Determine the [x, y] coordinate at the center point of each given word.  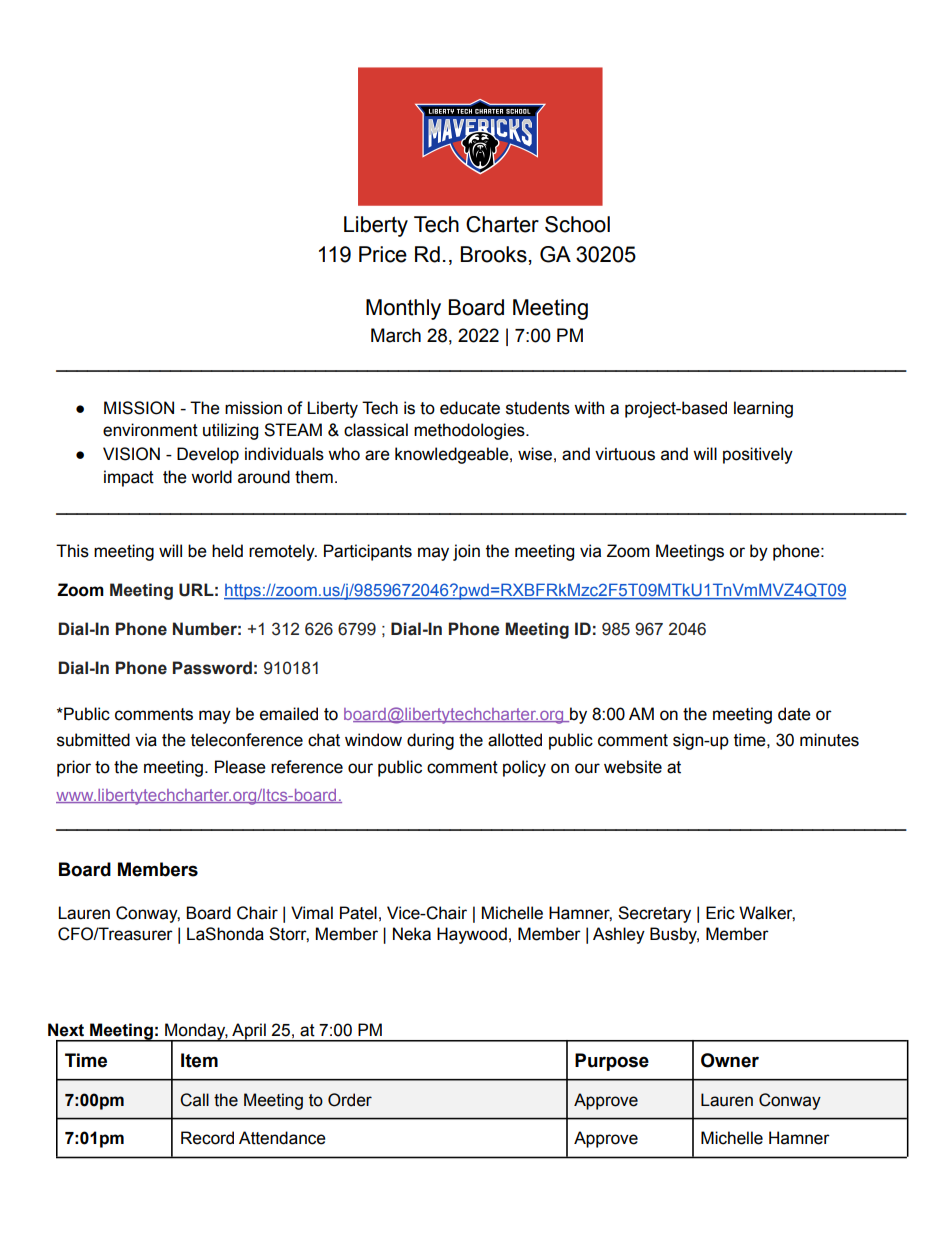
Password [212, 668]
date [794, 714]
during [430, 741]
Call [194, 1100]
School [577, 224]
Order [350, 1100]
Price [383, 254]
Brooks [494, 254]
